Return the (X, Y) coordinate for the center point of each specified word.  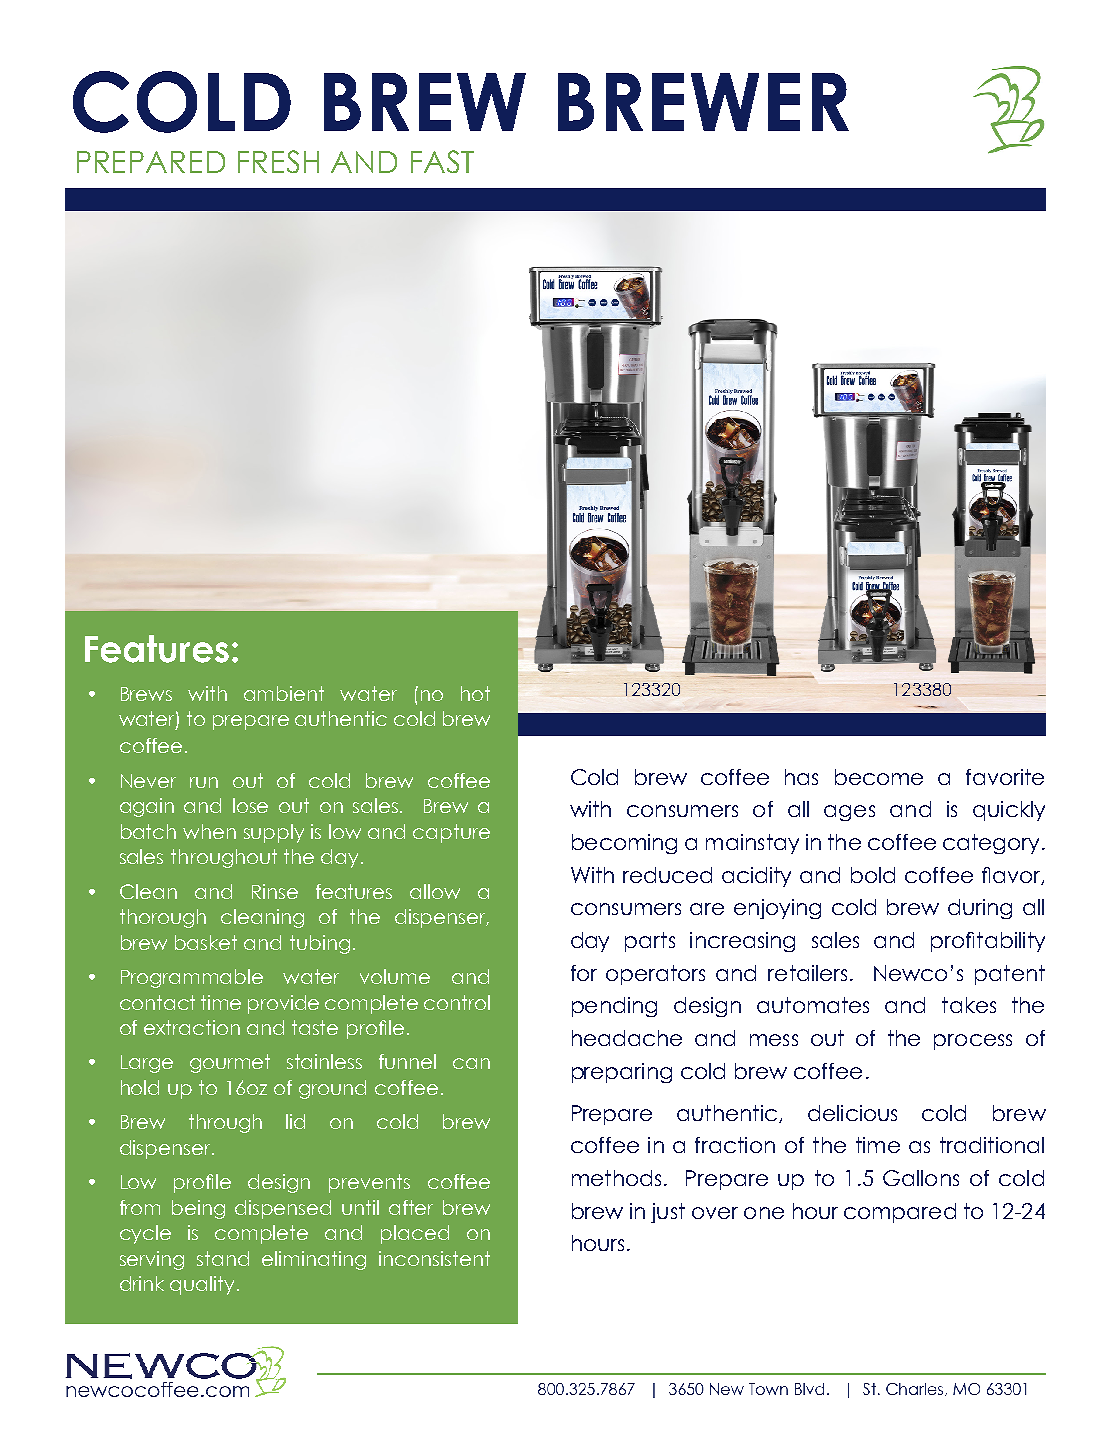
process (973, 1042)
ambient (284, 693)
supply (274, 833)
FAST (442, 161)
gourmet (230, 1063)
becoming (624, 844)
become (879, 777)
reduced (667, 875)
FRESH (278, 161)
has (801, 777)
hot (475, 693)
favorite (1005, 777)
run (204, 782)
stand (223, 1258)
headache (627, 1038)
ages (849, 813)
